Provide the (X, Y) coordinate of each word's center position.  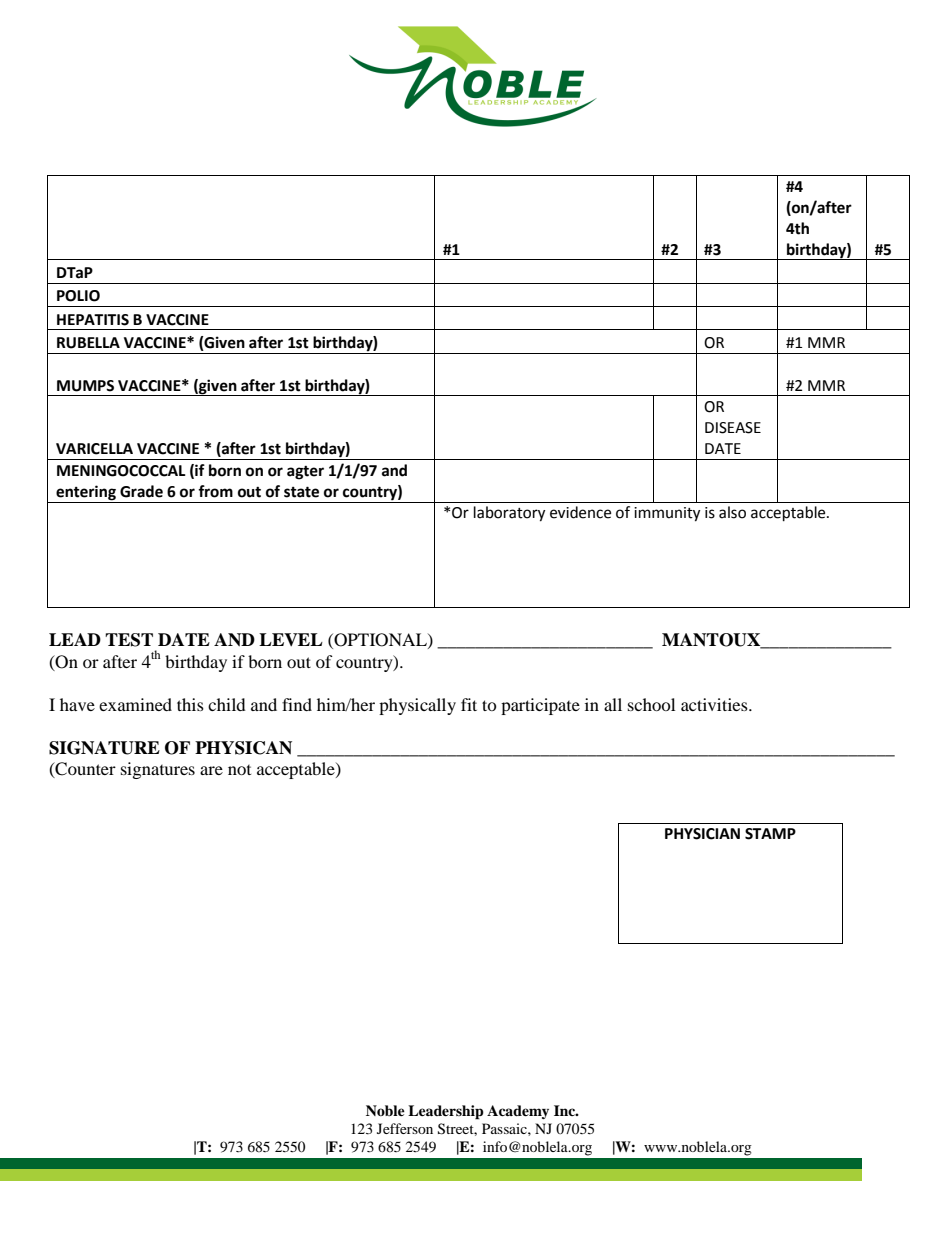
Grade (141, 491)
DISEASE (733, 428)
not (239, 770)
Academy (518, 1112)
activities (715, 704)
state (301, 492)
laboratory (509, 514)
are (211, 770)
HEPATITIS (93, 320)
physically (417, 706)
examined (135, 704)
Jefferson (405, 1128)
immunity (667, 514)
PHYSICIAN (702, 834)
